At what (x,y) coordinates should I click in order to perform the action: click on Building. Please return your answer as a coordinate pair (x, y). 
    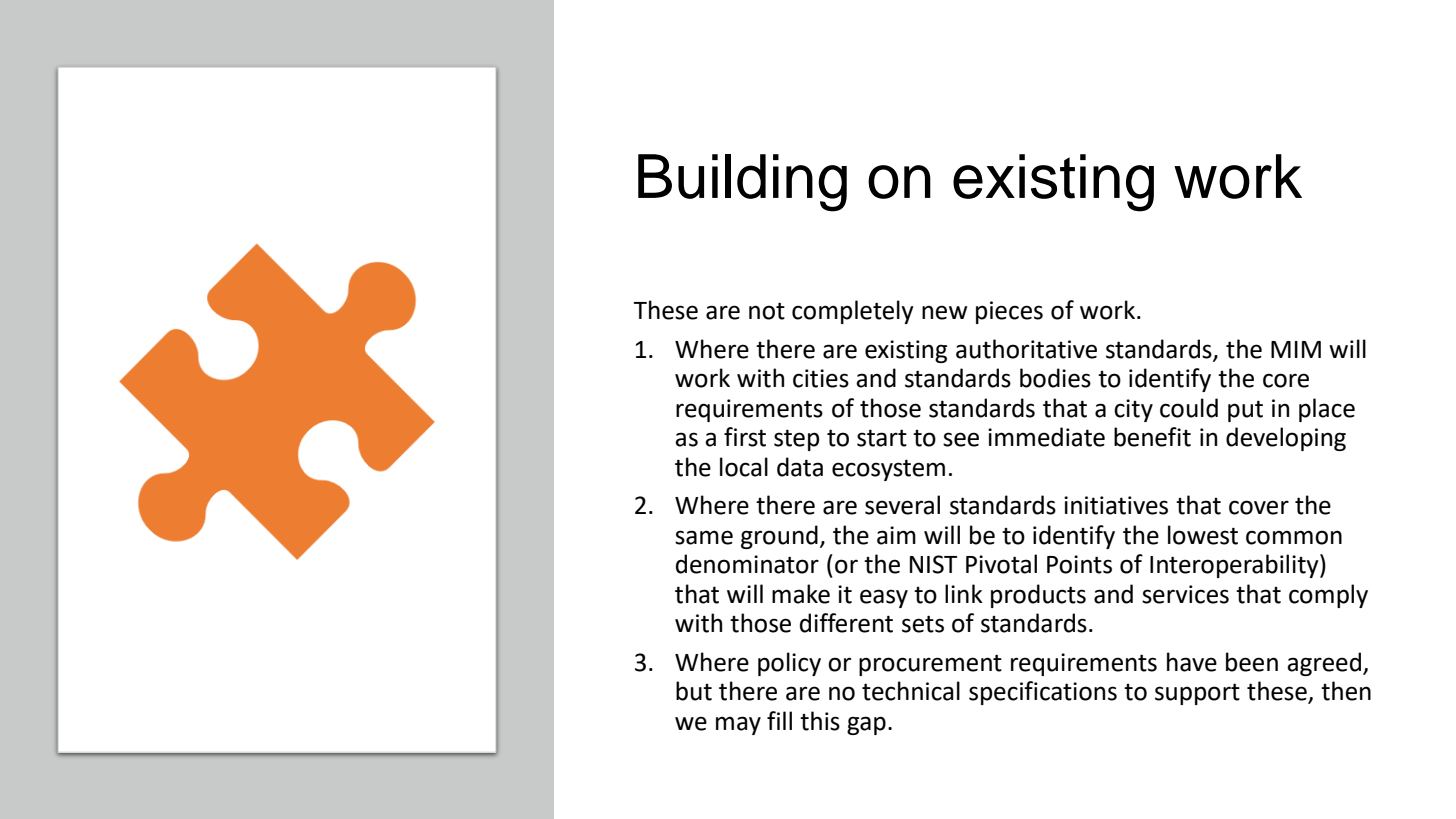
    Looking at the image, I should click on (742, 183).
